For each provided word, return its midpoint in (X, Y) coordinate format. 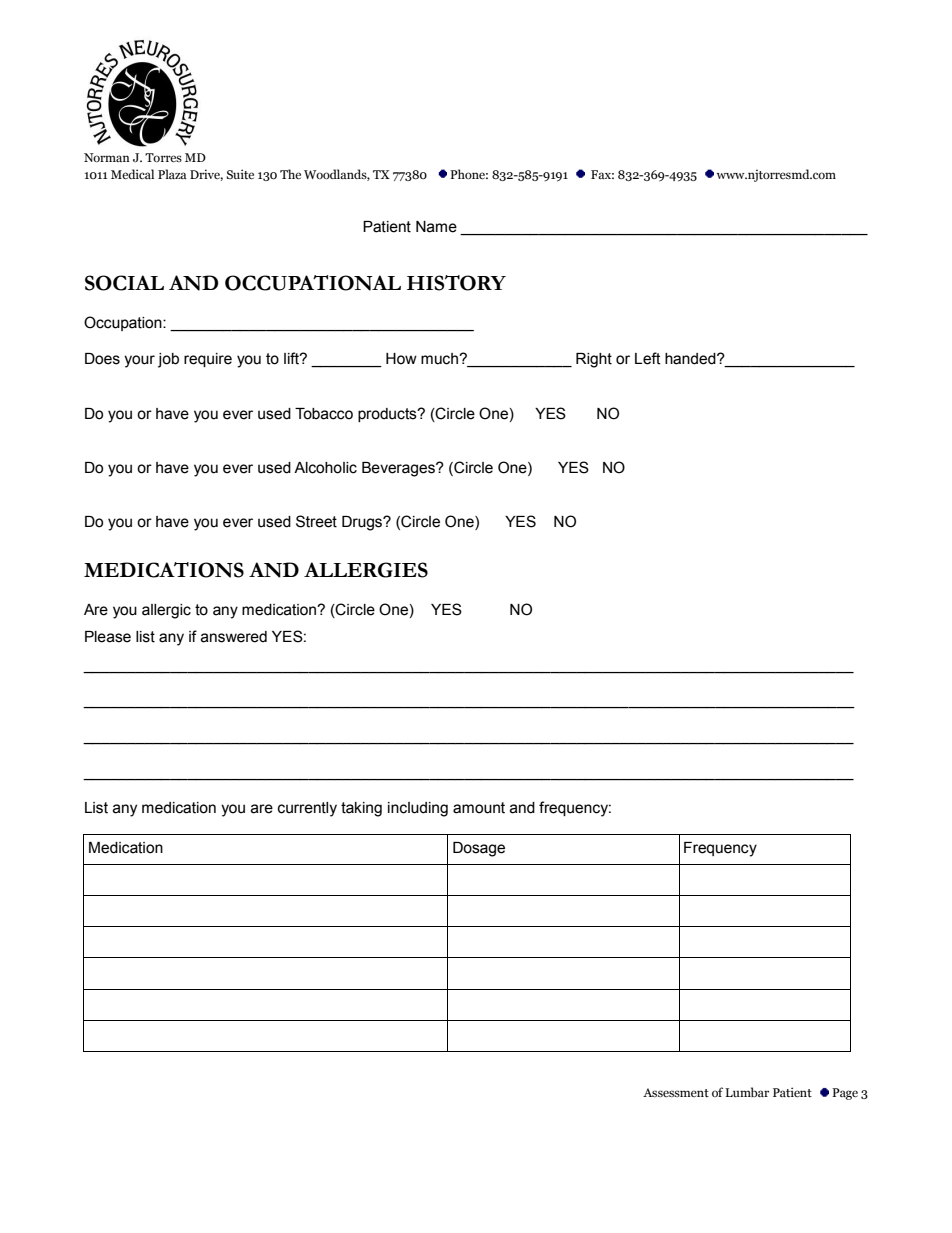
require (208, 360)
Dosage (479, 849)
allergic (166, 611)
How (401, 359)
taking (361, 809)
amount (479, 808)
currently (307, 809)
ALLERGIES (366, 570)
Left (648, 358)
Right (594, 360)
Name (436, 227)
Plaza (172, 174)
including (418, 809)
